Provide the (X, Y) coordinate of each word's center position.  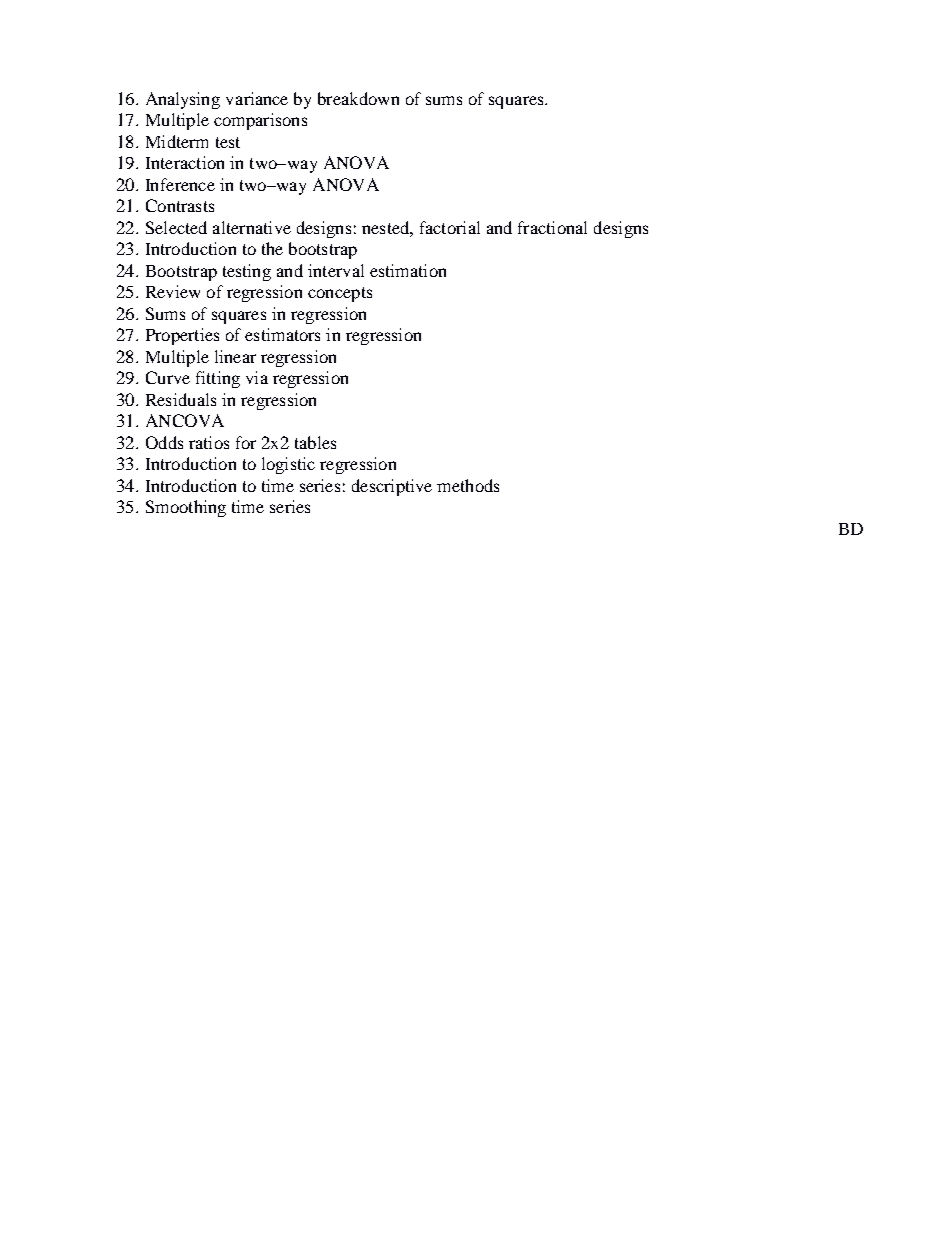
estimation (408, 270)
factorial (450, 227)
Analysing (183, 100)
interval (336, 270)
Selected (176, 227)
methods (468, 485)
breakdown (358, 98)
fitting (218, 379)
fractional (552, 227)
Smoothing (186, 508)
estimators (282, 334)
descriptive (392, 487)
